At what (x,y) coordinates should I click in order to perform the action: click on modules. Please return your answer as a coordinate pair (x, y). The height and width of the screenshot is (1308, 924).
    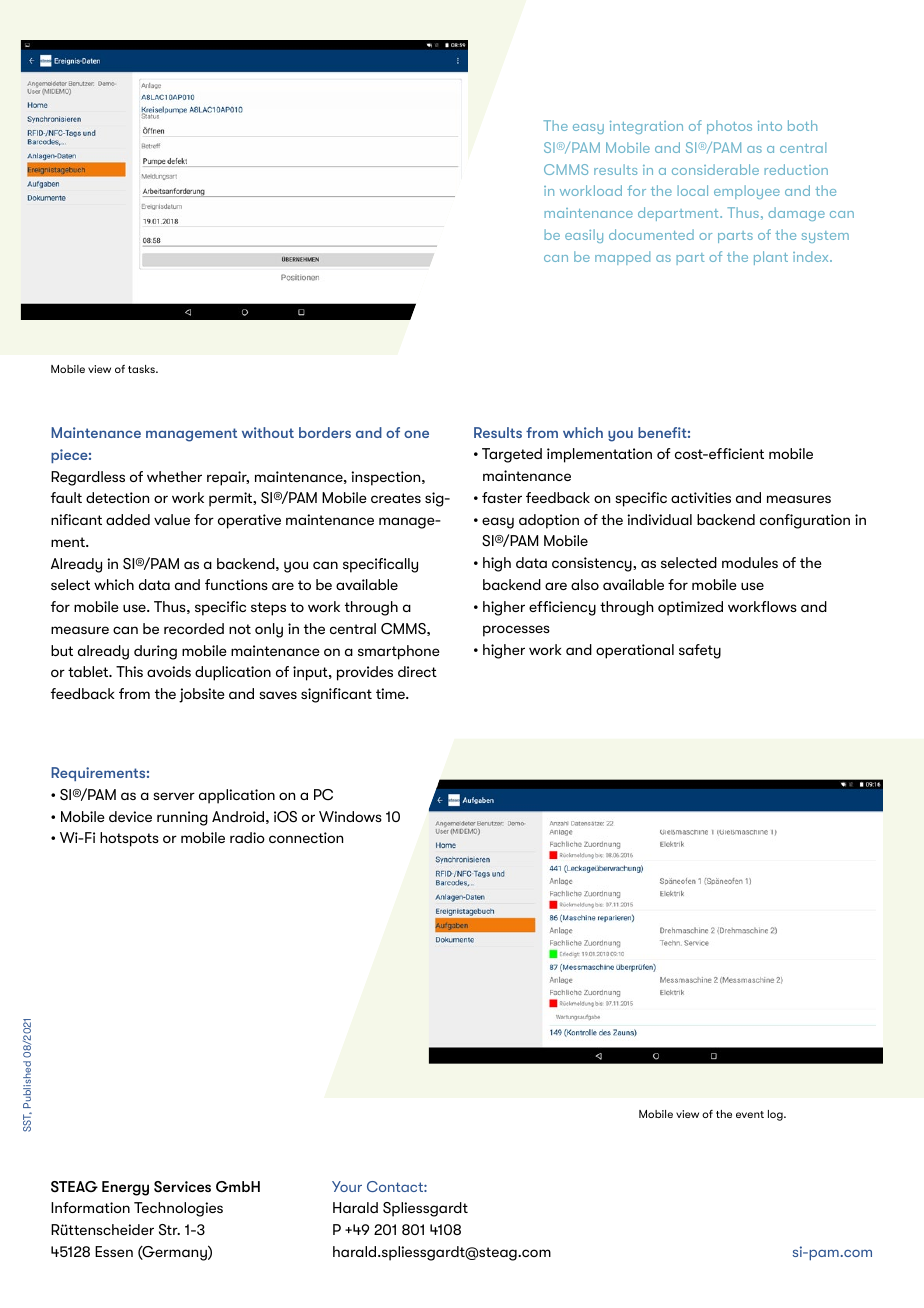
    Looking at the image, I should click on (750, 562).
